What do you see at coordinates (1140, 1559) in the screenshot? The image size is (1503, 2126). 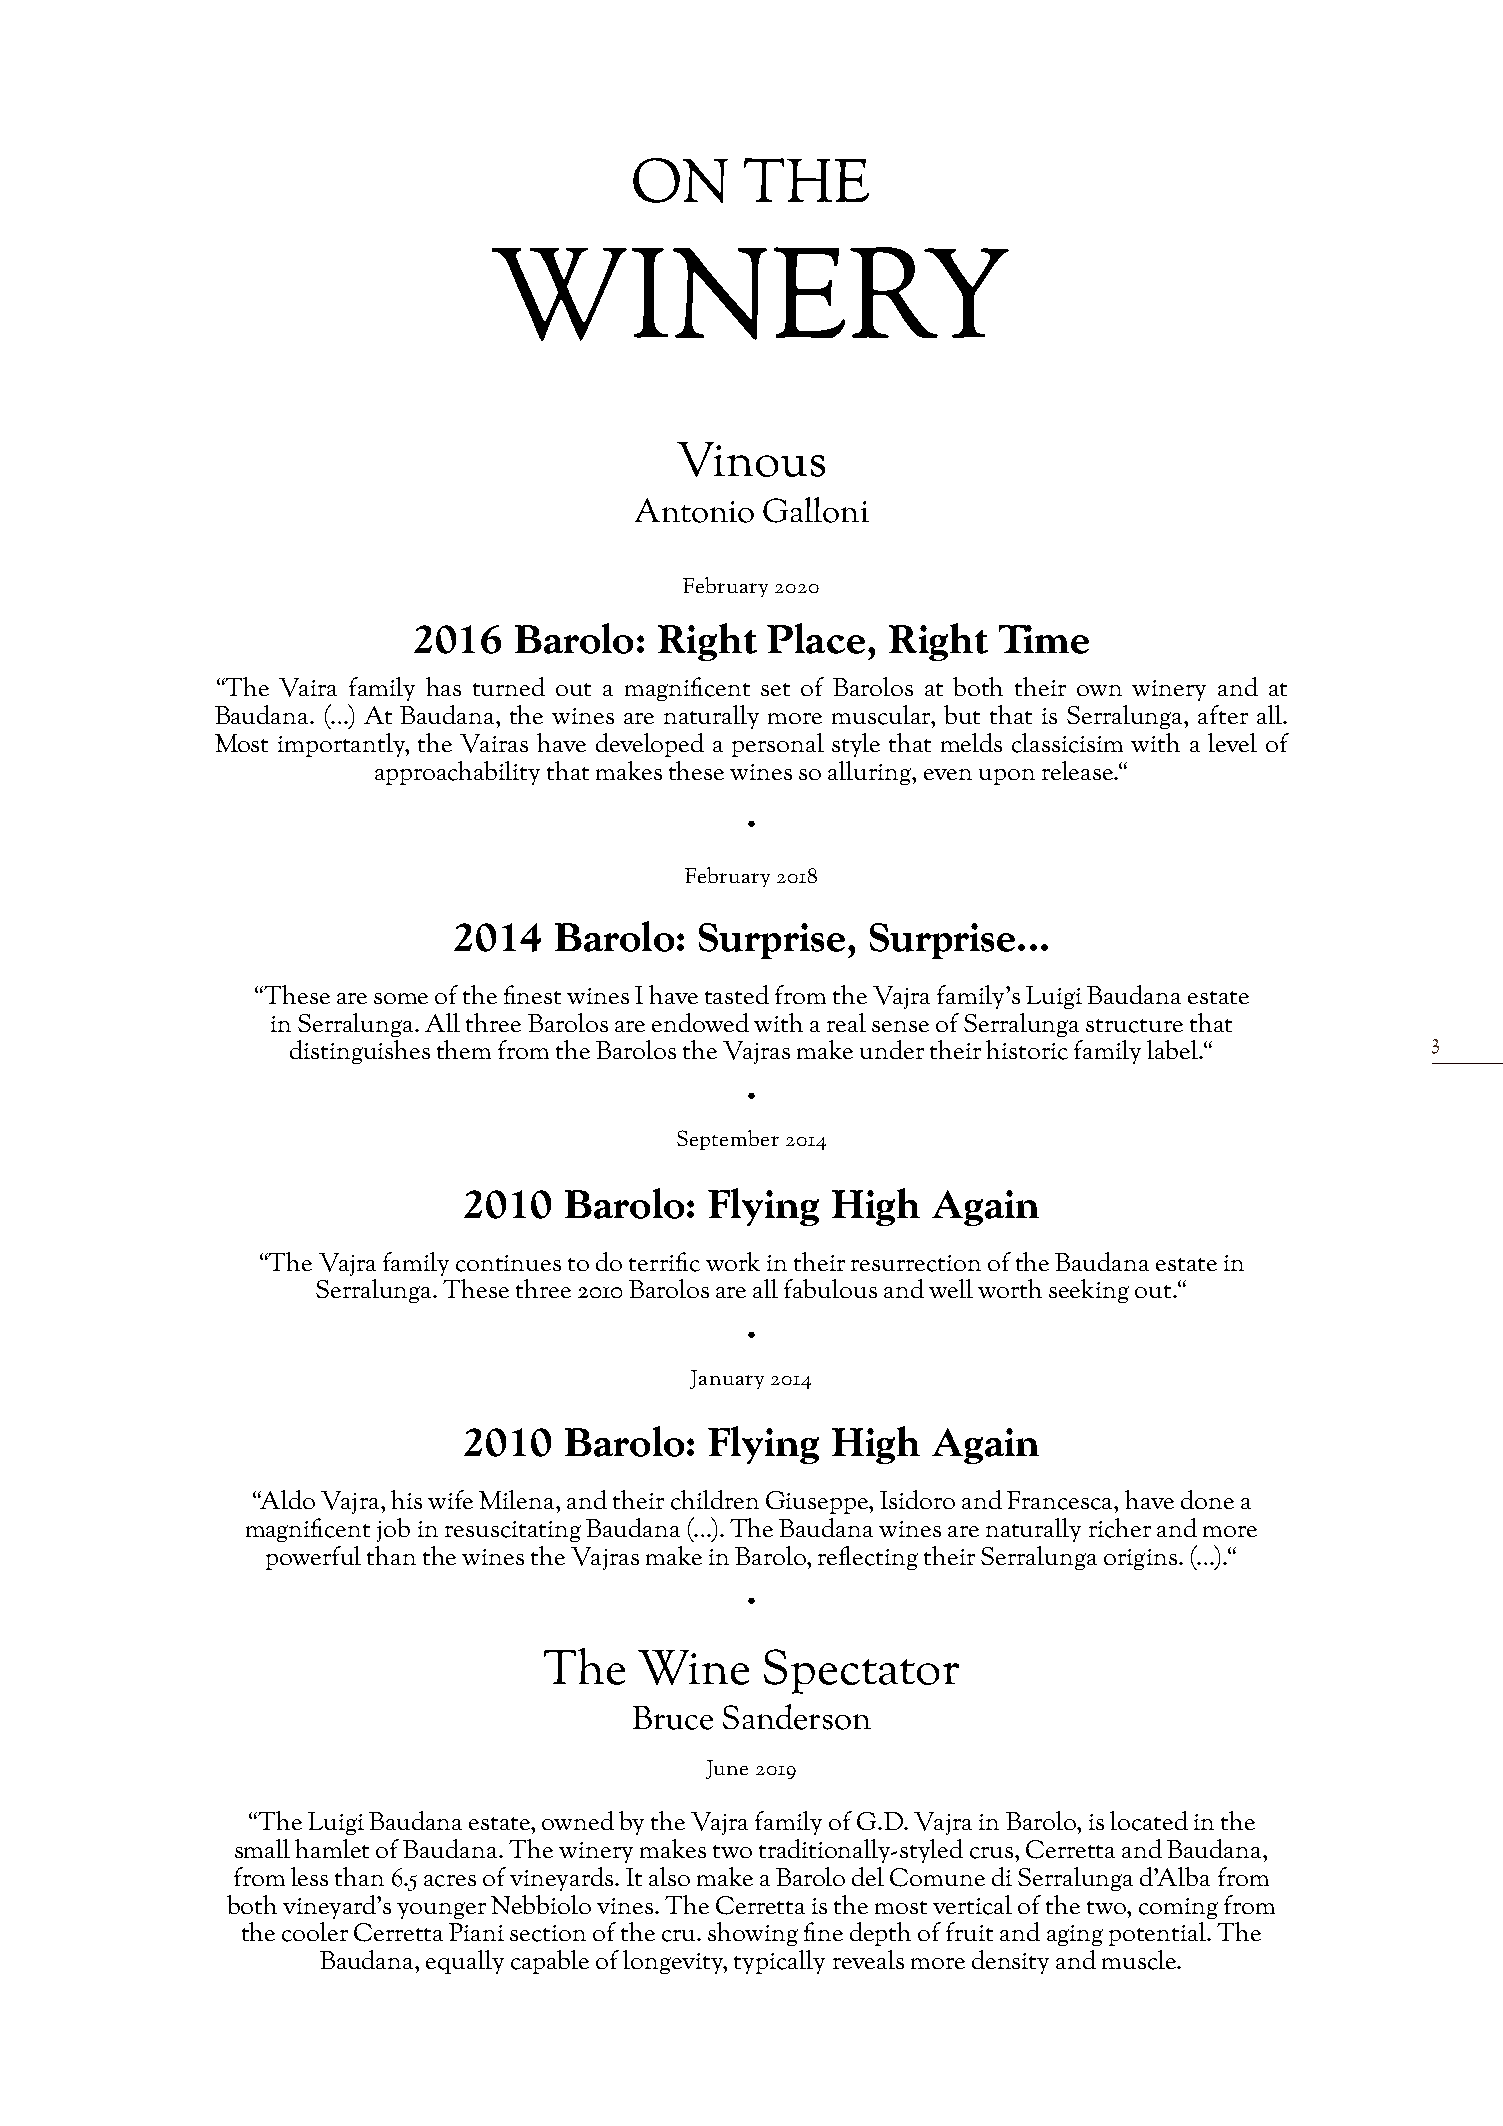 I see `origins` at bounding box center [1140, 1559].
